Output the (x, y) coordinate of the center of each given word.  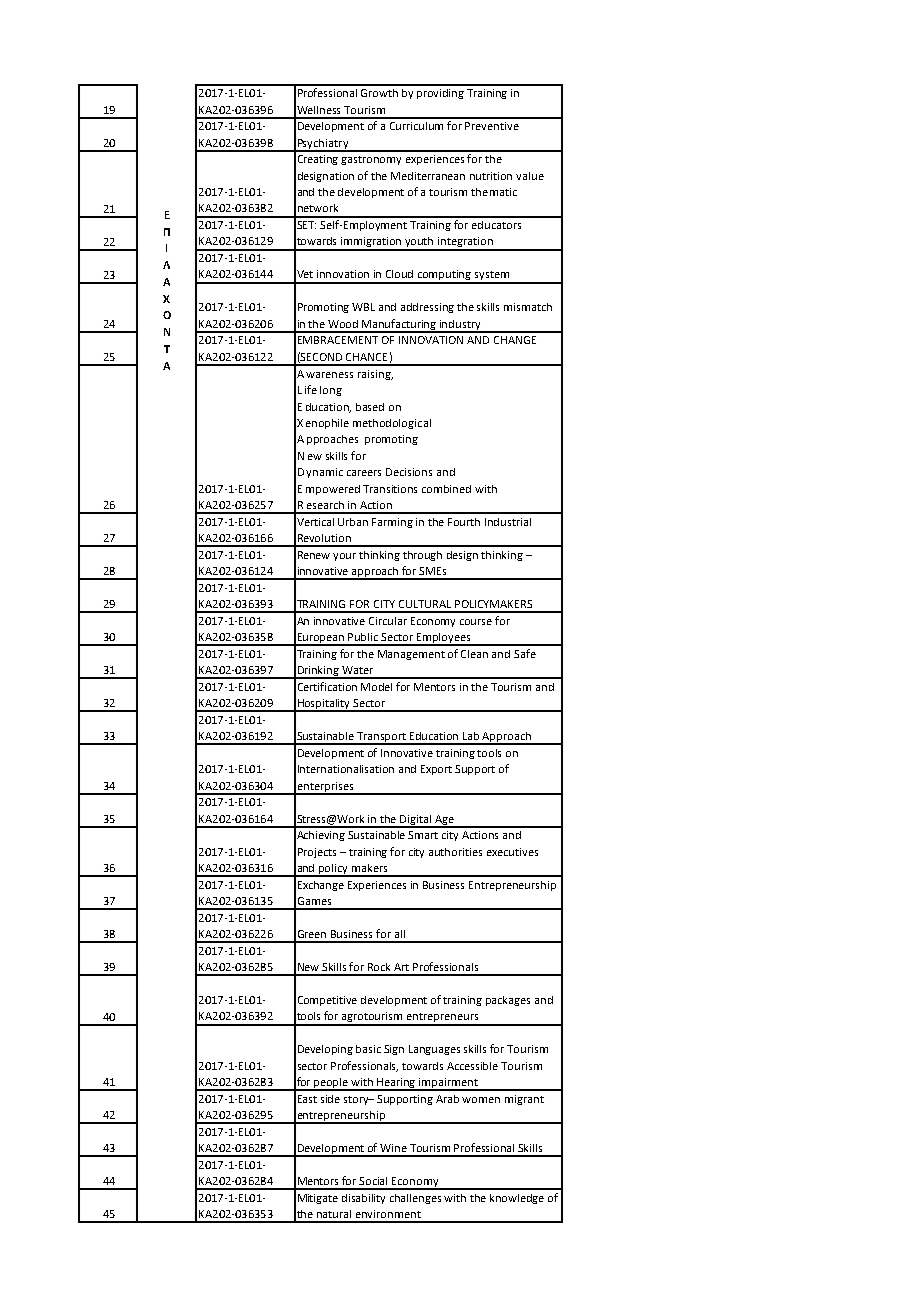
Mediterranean (428, 176)
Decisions (409, 472)
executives (512, 852)
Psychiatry (323, 145)
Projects (317, 853)
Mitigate (318, 1199)
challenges (415, 1199)
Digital (416, 821)
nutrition (491, 176)
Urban (353, 522)
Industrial (508, 522)
